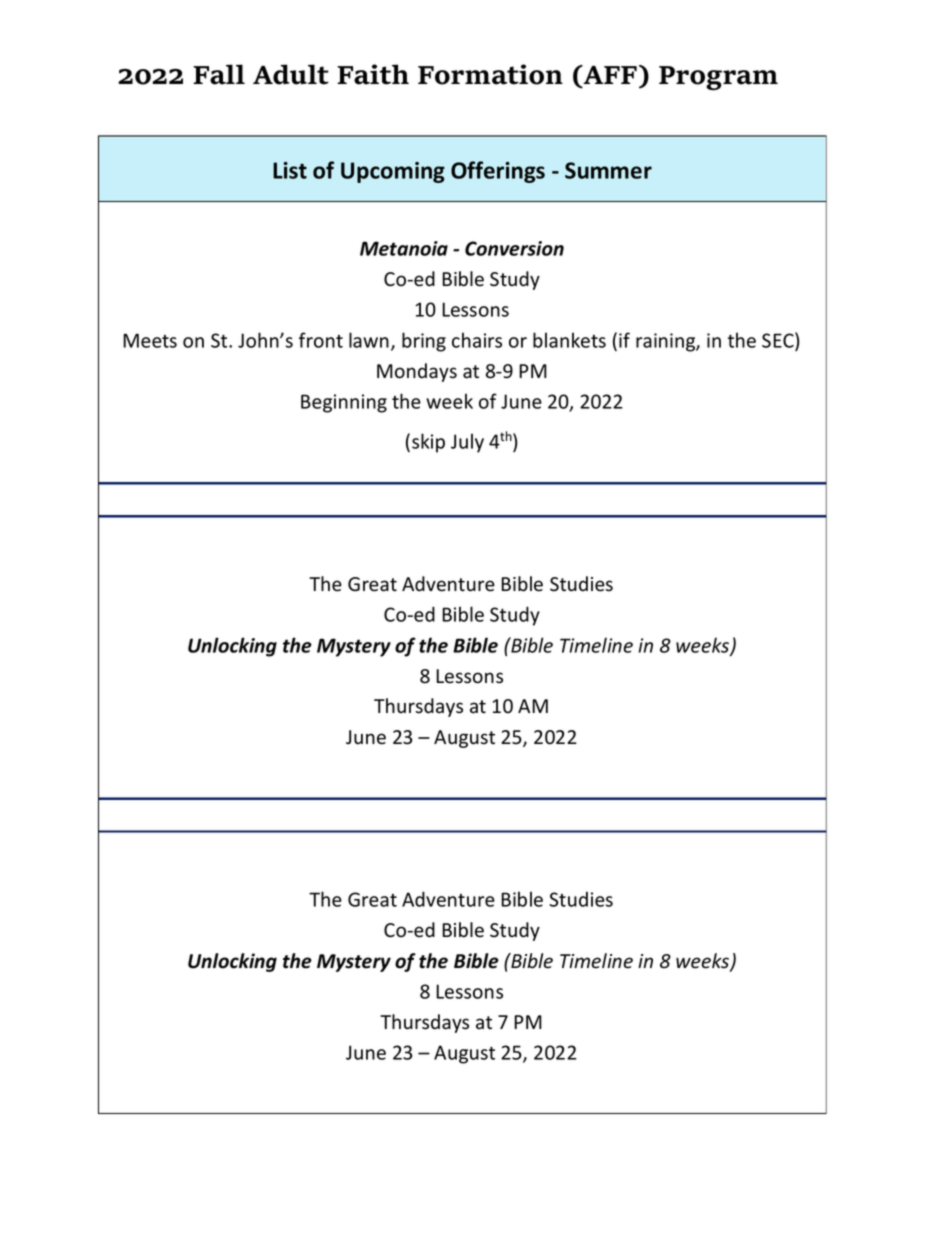 The image size is (952, 1233). What do you see at coordinates (404, 248) in the page?
I see `Metanoia` at bounding box center [404, 248].
